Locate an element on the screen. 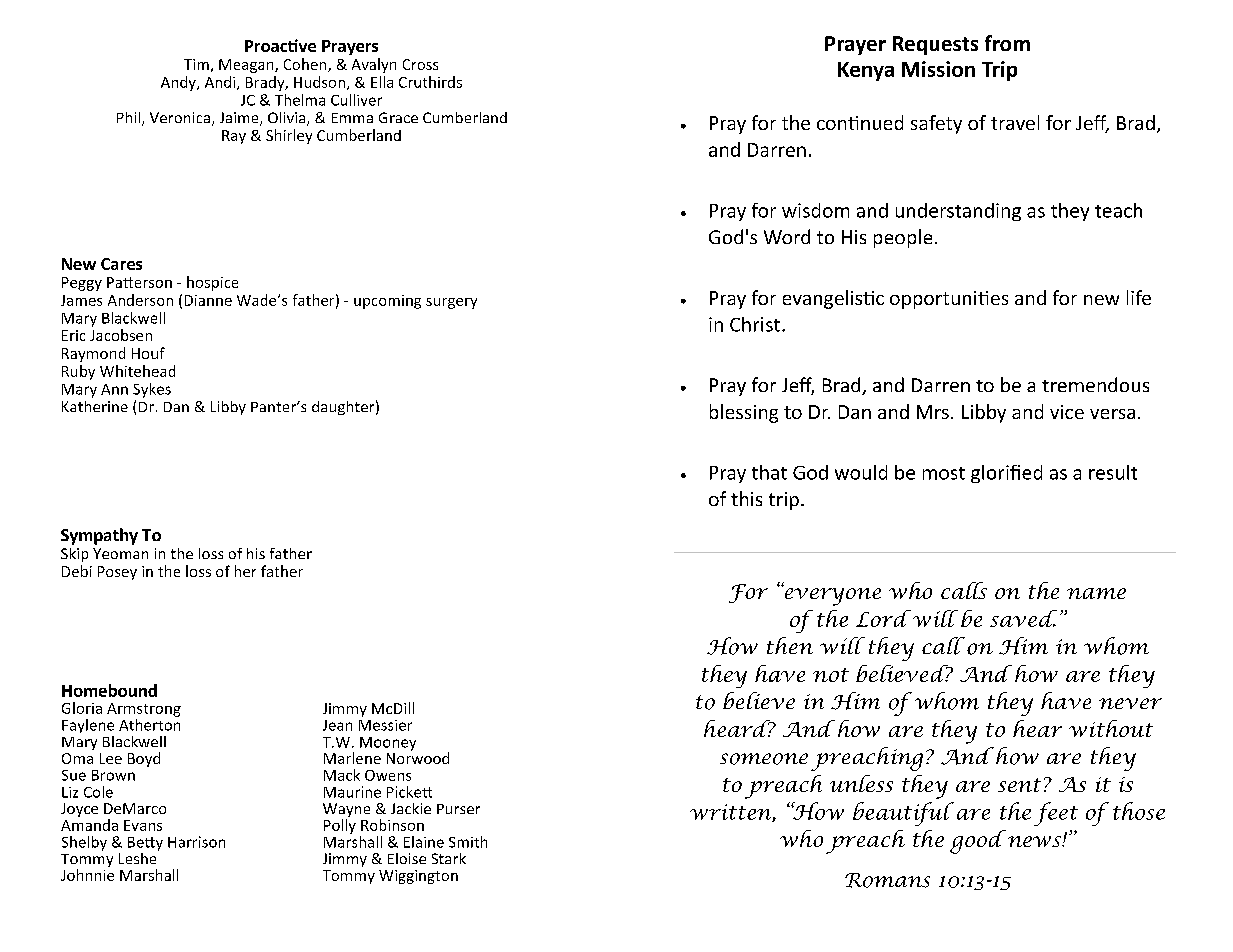  Homebound is located at coordinates (109, 690).
